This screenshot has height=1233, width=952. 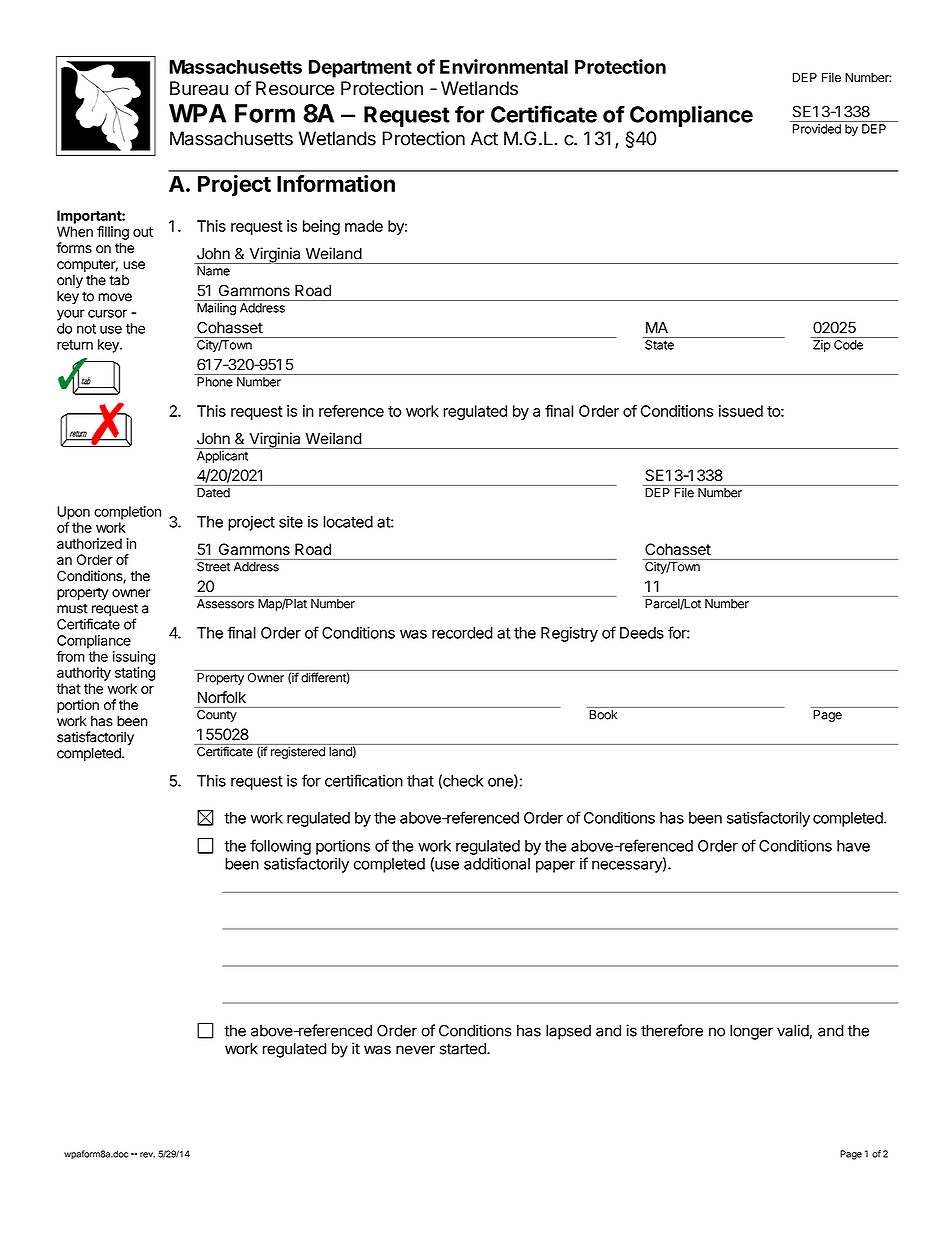 I want to click on Bureau, so click(x=199, y=88).
